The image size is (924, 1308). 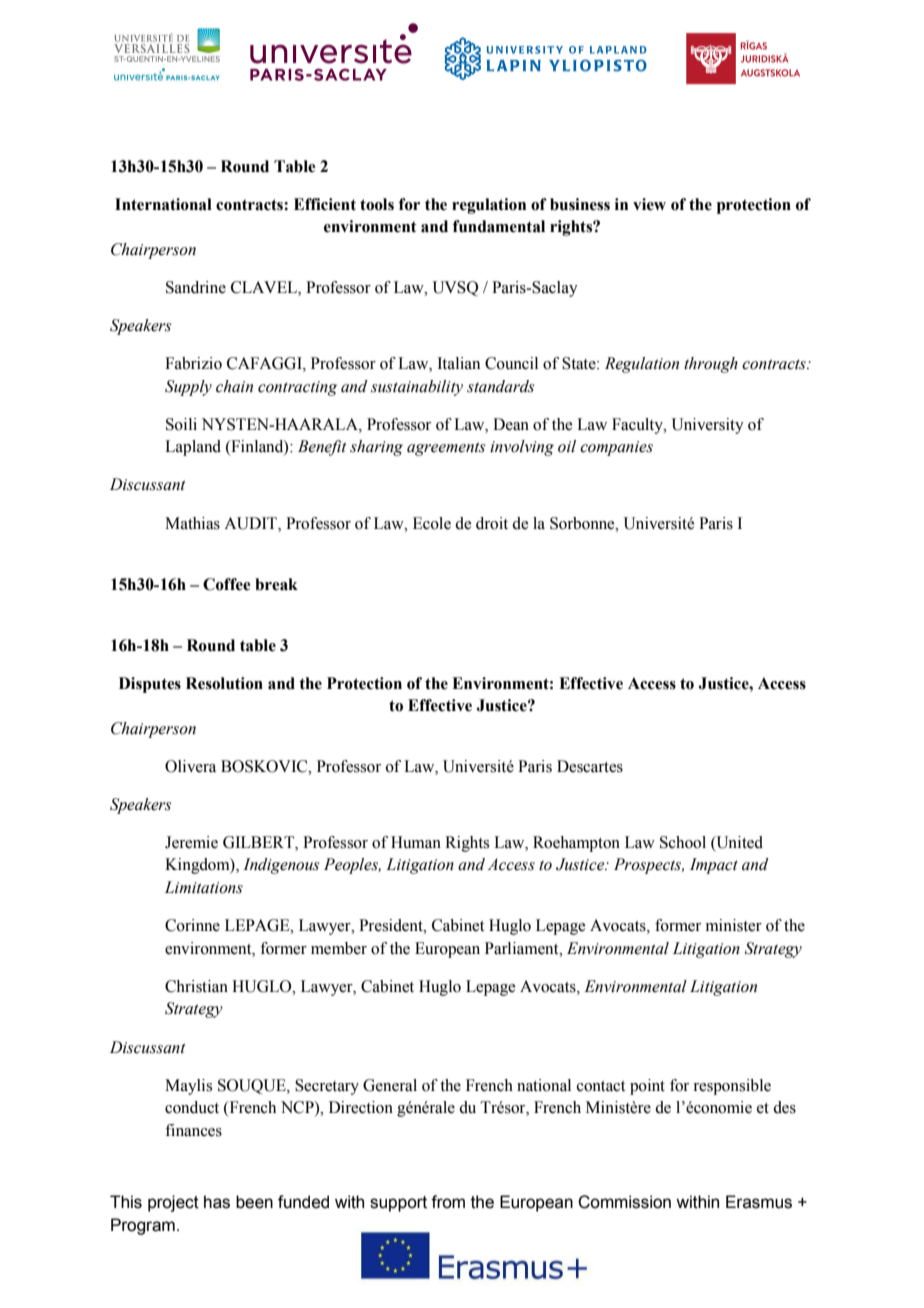 What do you see at coordinates (649, 204) in the screenshot?
I see `view` at bounding box center [649, 204].
